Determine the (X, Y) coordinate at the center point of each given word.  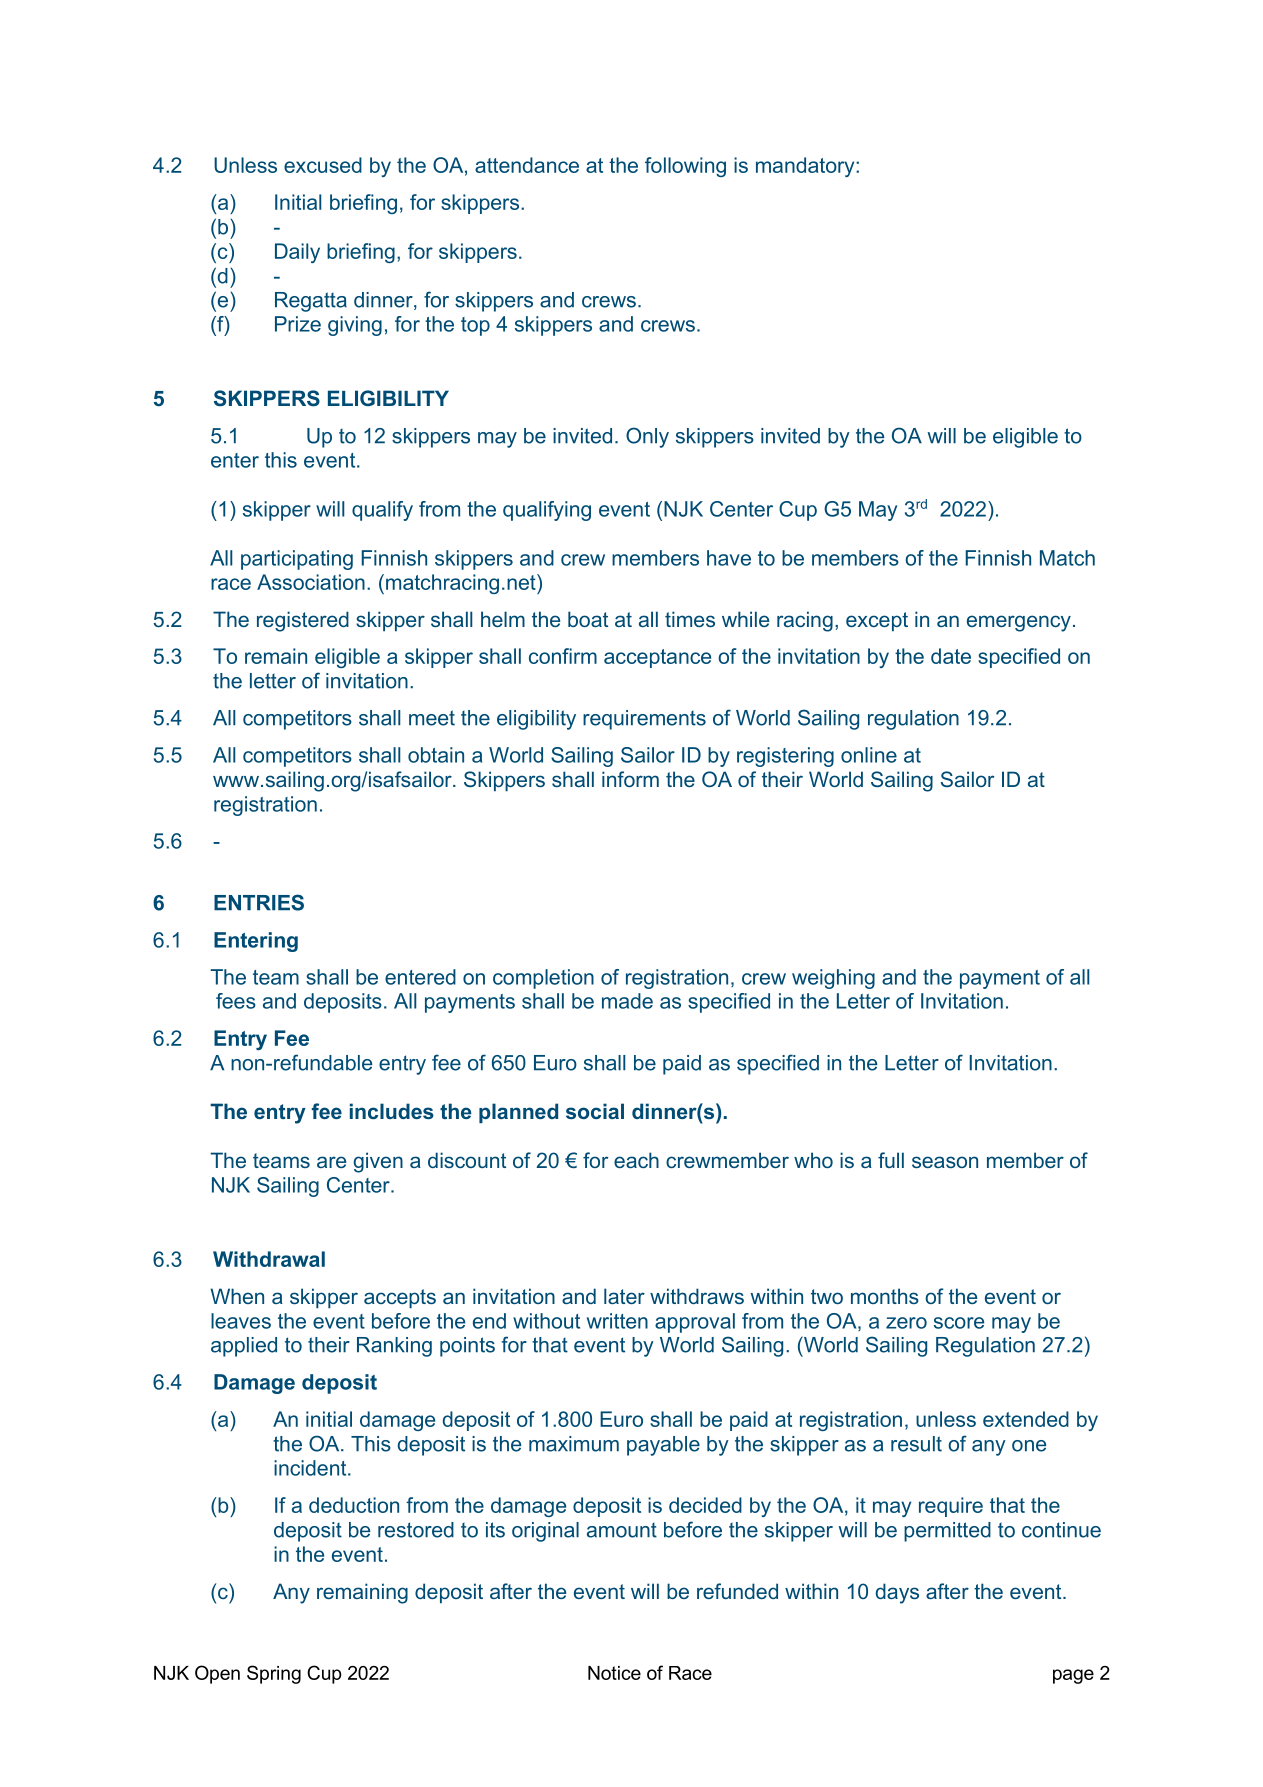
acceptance (657, 658)
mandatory (806, 167)
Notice (614, 1673)
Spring (274, 1674)
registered (303, 621)
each (636, 1160)
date (951, 656)
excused (323, 165)
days (897, 1593)
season (945, 1162)
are (331, 1162)
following (685, 167)
